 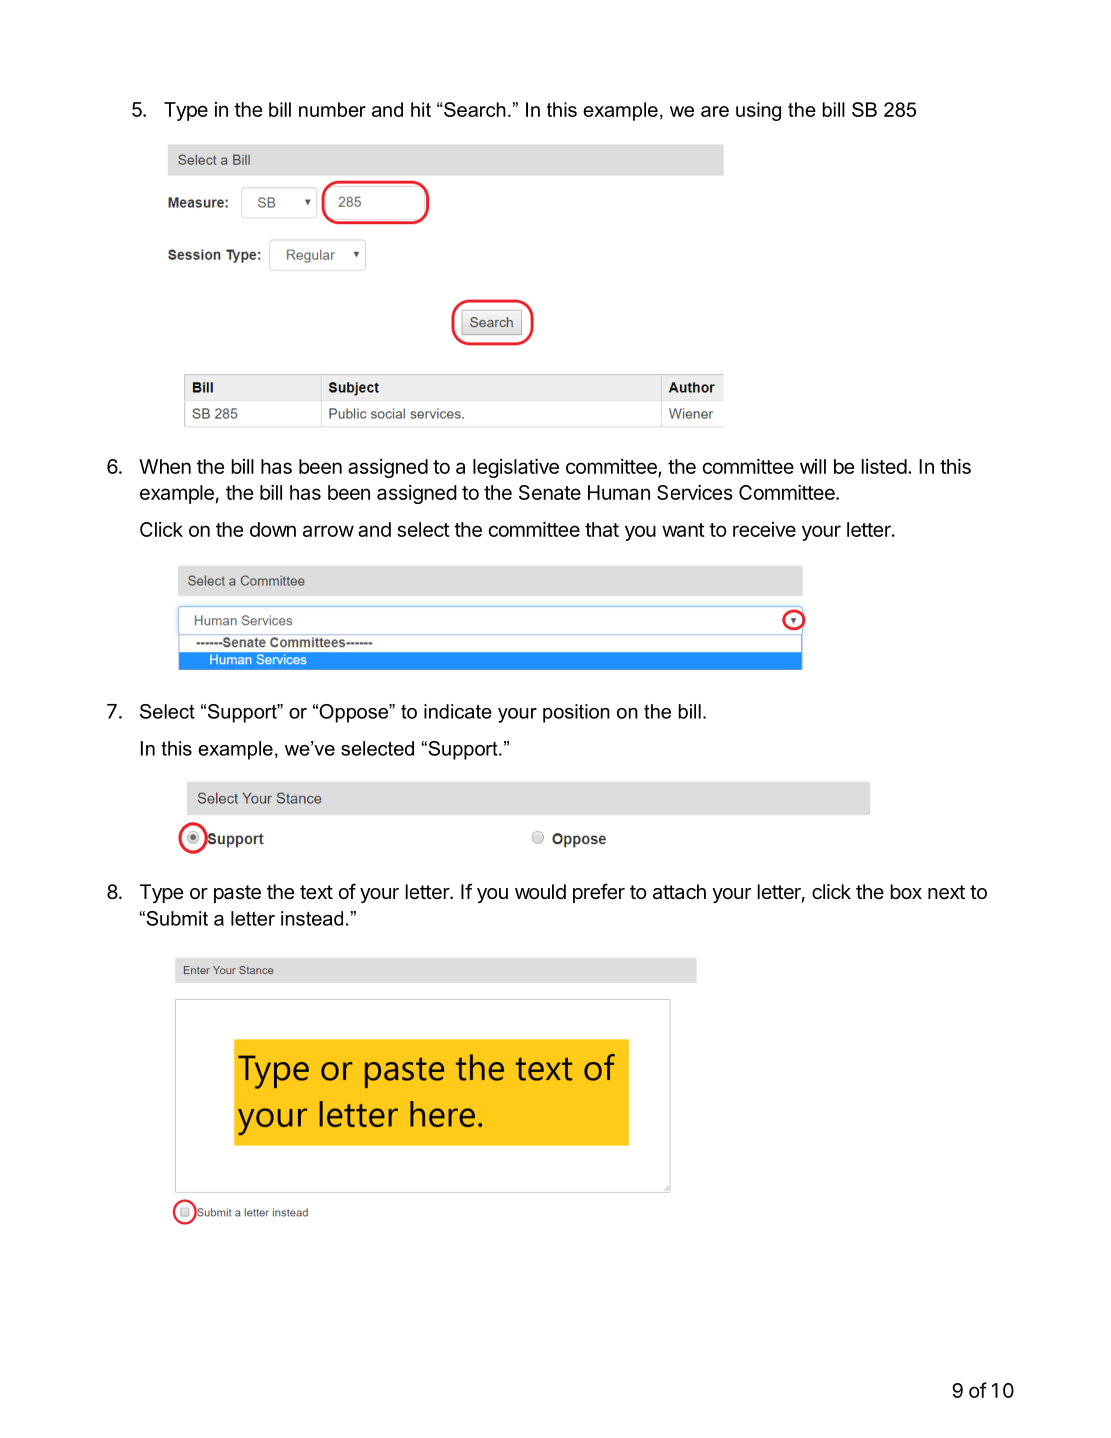 What do you see at coordinates (165, 466) in the document?
I see `When` at bounding box center [165, 466].
